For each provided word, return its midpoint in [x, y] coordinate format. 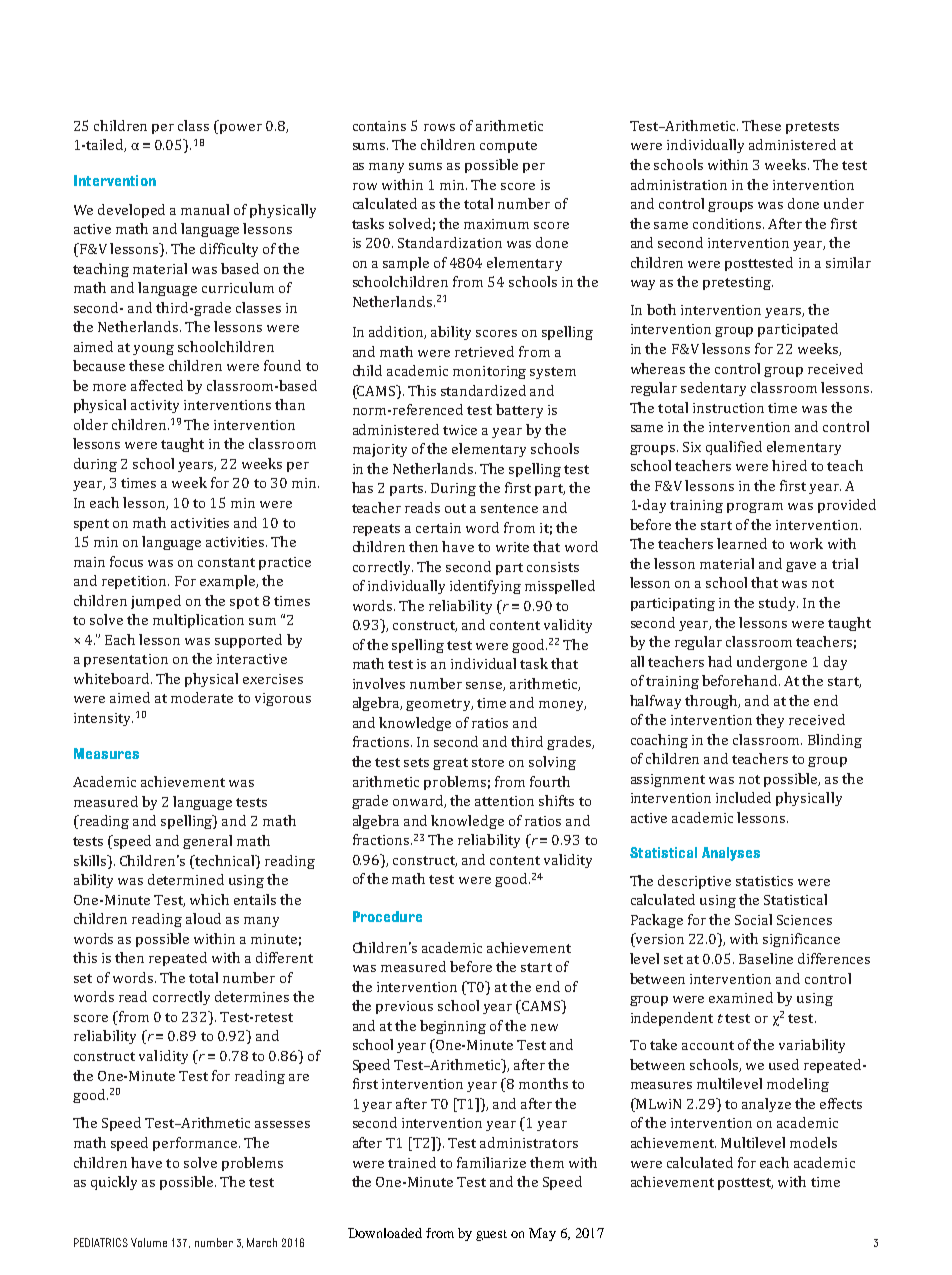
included [743, 797]
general [207, 842]
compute [508, 147]
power [239, 129]
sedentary [713, 389]
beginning [453, 1027]
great [450, 764]
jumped [156, 602]
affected [157, 385]
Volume [149, 1242]
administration [679, 184]
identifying [485, 587]
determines [252, 996]
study [778, 604]
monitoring [489, 372]
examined [741, 997]
